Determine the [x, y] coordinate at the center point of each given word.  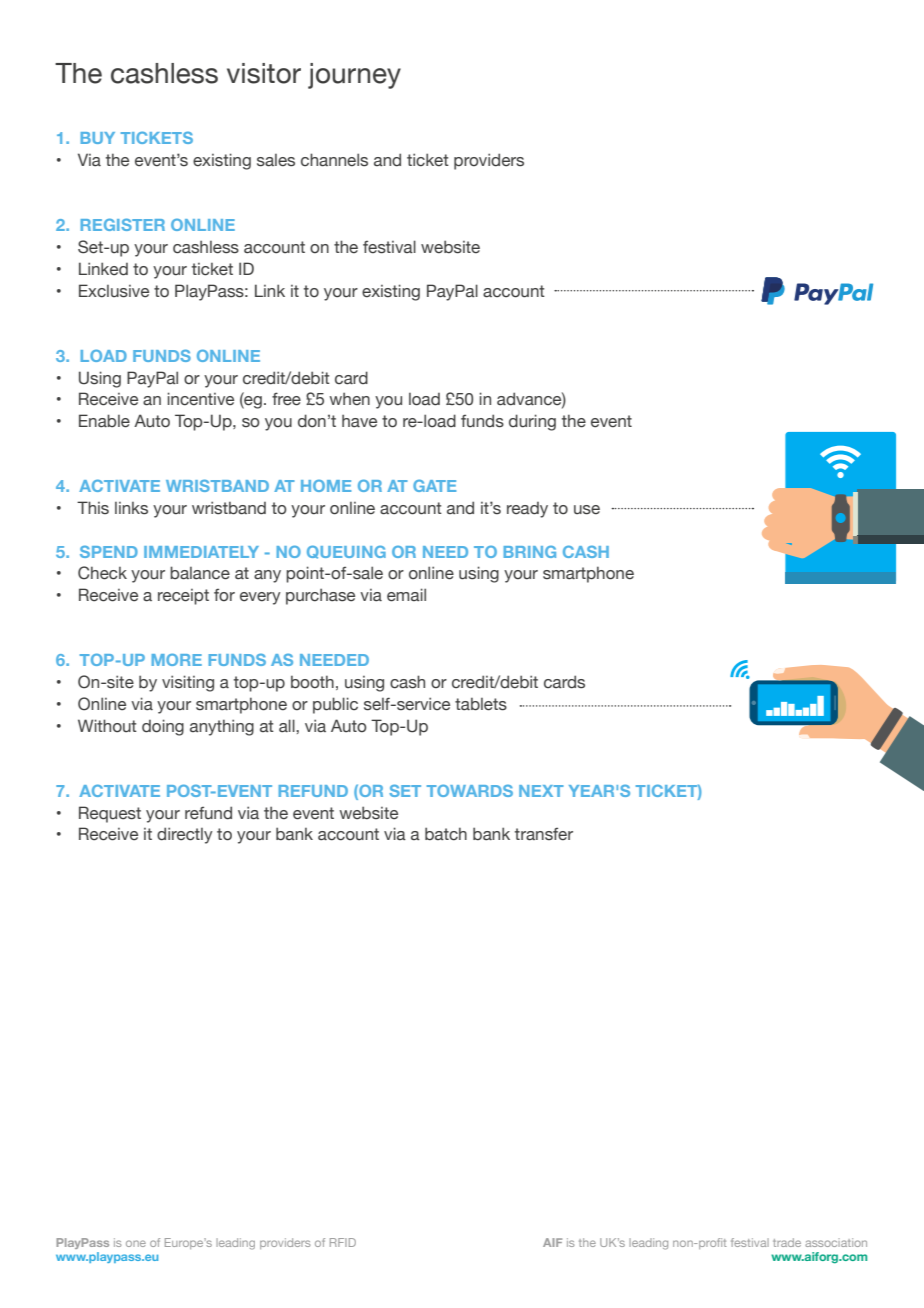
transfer [544, 834]
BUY [98, 138]
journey [354, 76]
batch [446, 834]
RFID [343, 1242]
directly [185, 835]
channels [334, 160]
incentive [200, 399]
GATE [434, 485]
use [587, 510]
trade [787, 1242]
